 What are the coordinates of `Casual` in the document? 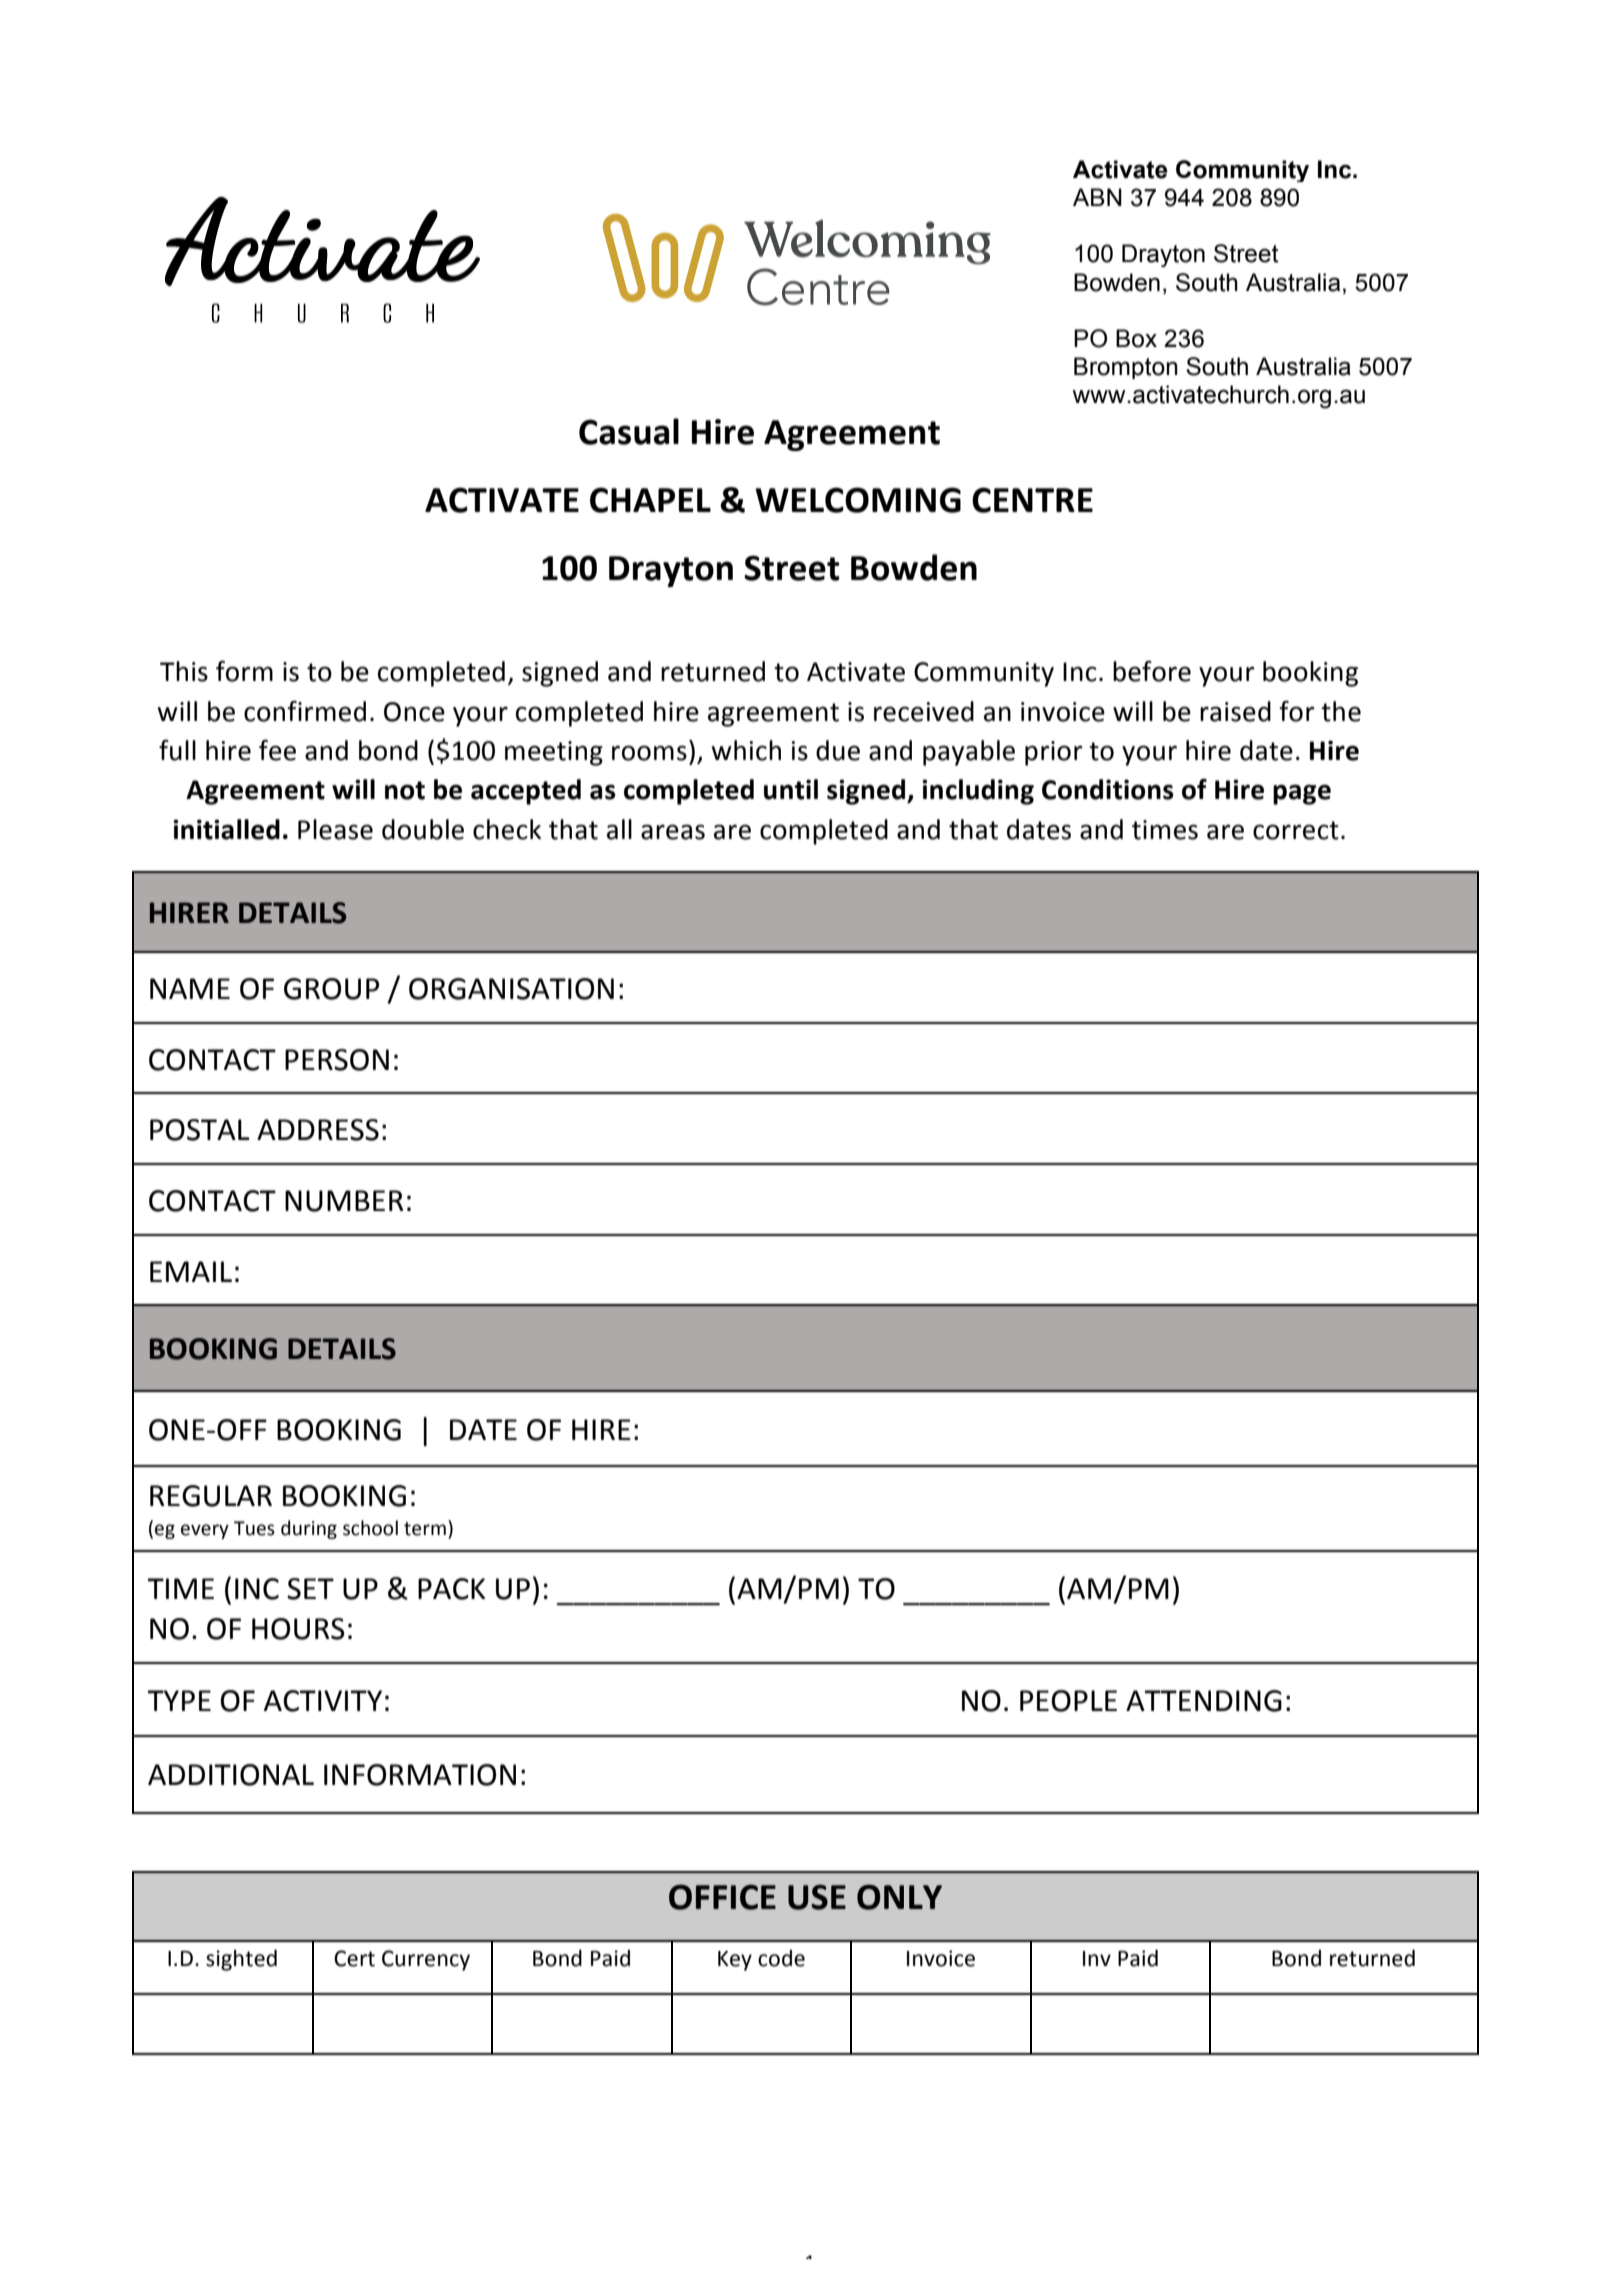 It's located at (629, 431).
